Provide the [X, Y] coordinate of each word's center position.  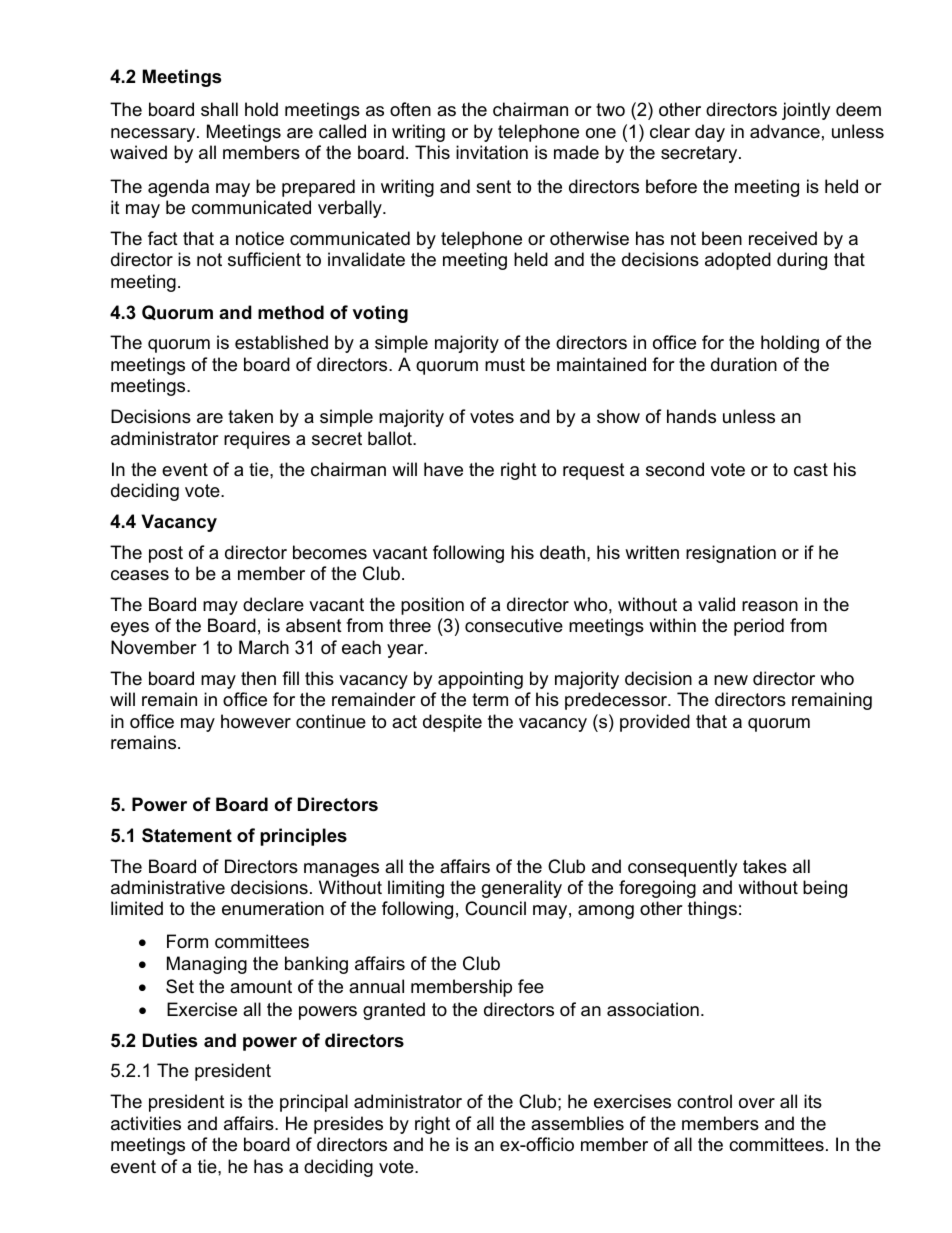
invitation [492, 152]
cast [811, 470]
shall [219, 109]
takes [765, 866]
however [256, 721]
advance [785, 131]
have [443, 469]
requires [257, 440]
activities [146, 1123]
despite [452, 723]
